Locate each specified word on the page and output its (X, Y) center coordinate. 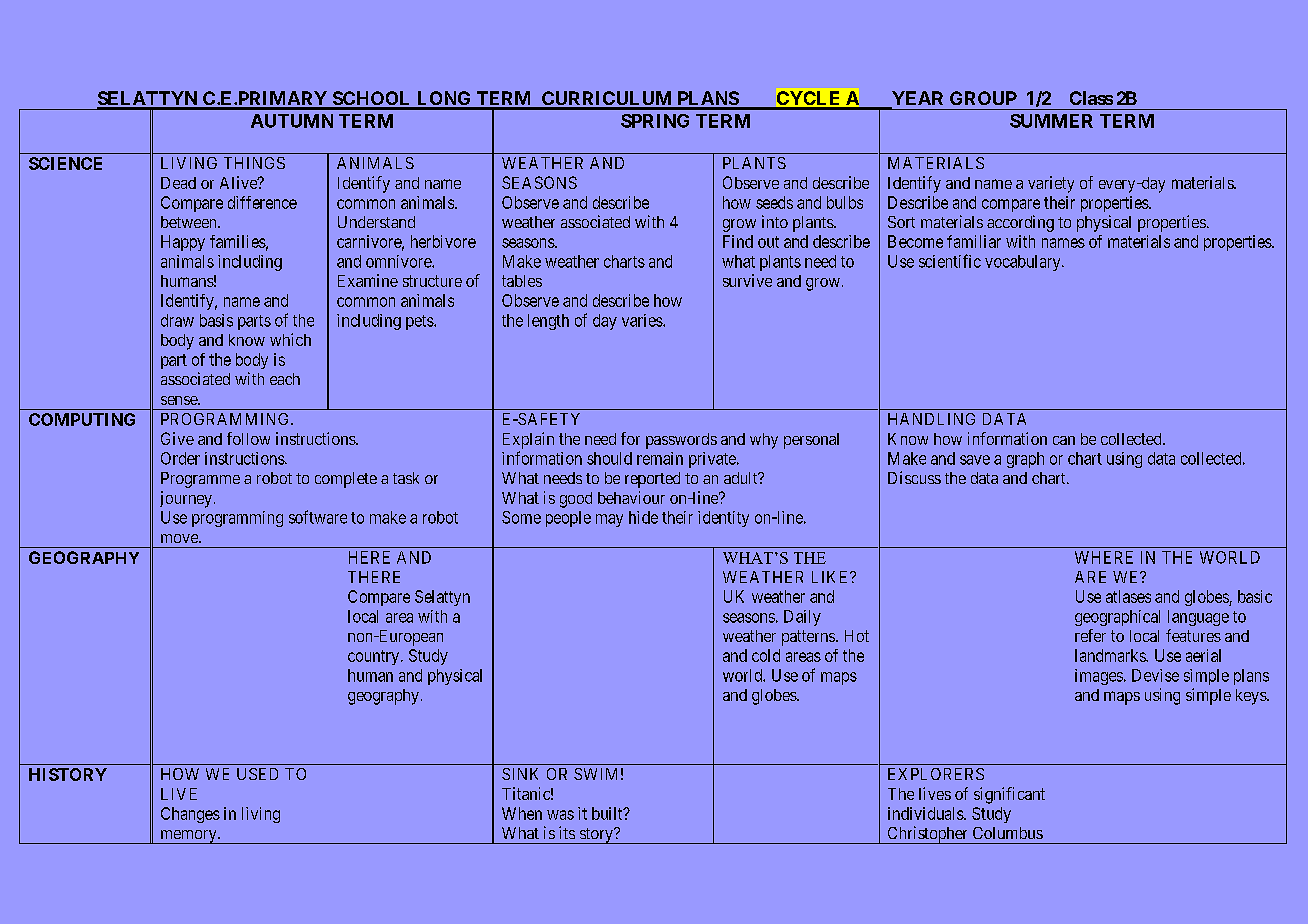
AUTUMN (292, 121)
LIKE (831, 577)
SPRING (655, 121)
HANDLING (931, 419)
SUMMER (1051, 121)
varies (643, 320)
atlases (1128, 596)
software (318, 517)
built (608, 813)
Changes (190, 815)
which (290, 339)
